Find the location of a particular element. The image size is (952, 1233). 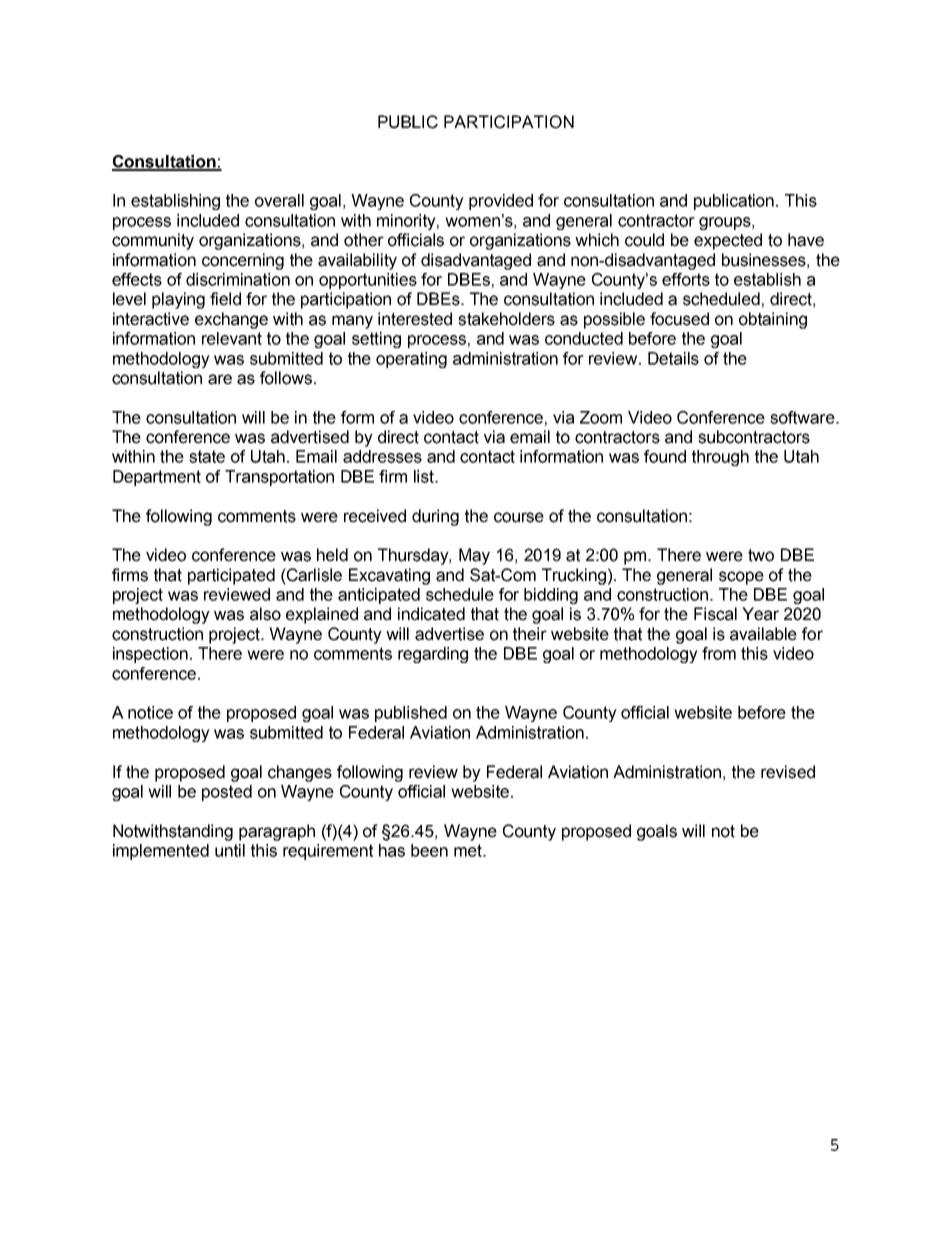

provided is located at coordinates (501, 202).
